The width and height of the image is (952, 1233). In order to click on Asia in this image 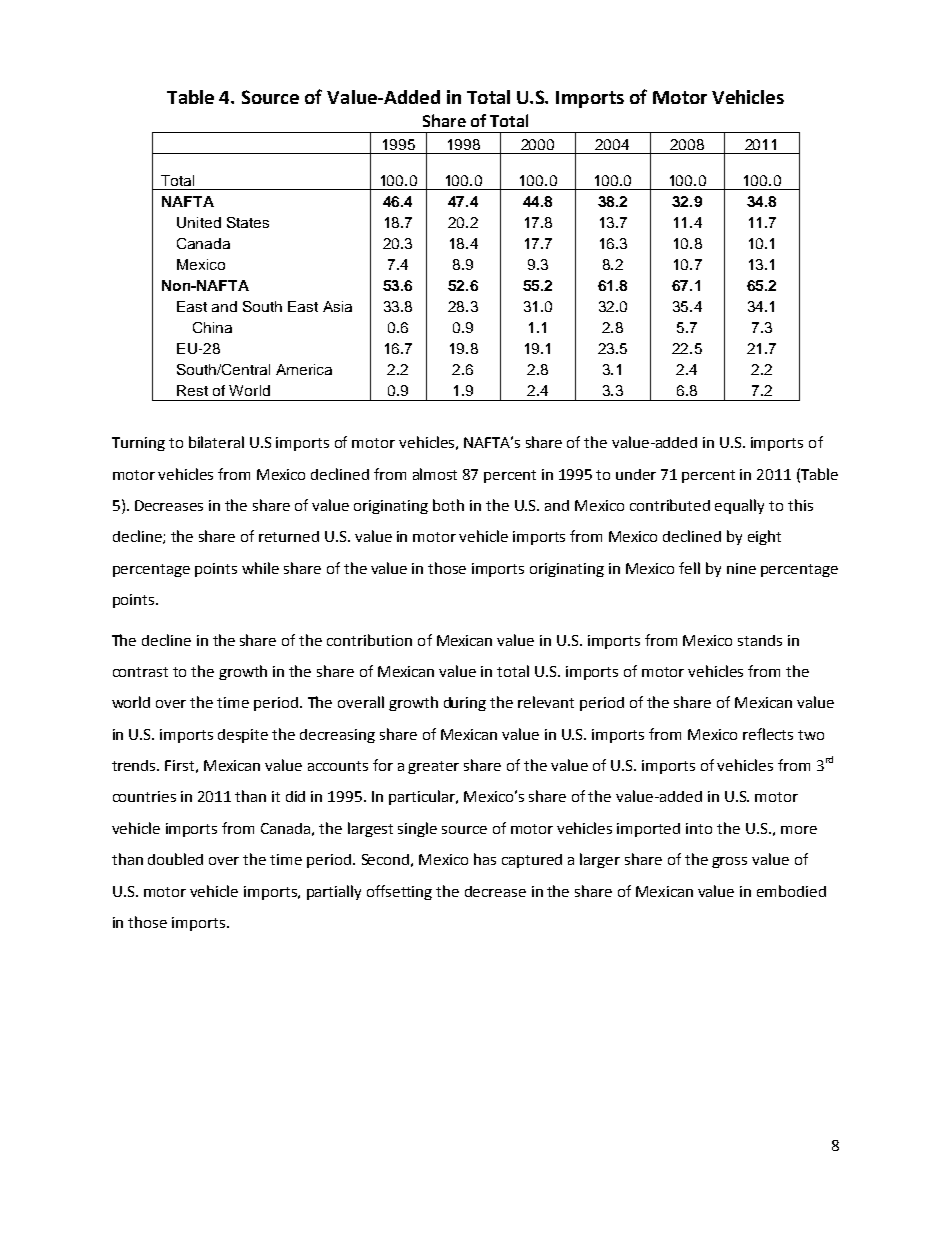, I will do `click(337, 306)`.
